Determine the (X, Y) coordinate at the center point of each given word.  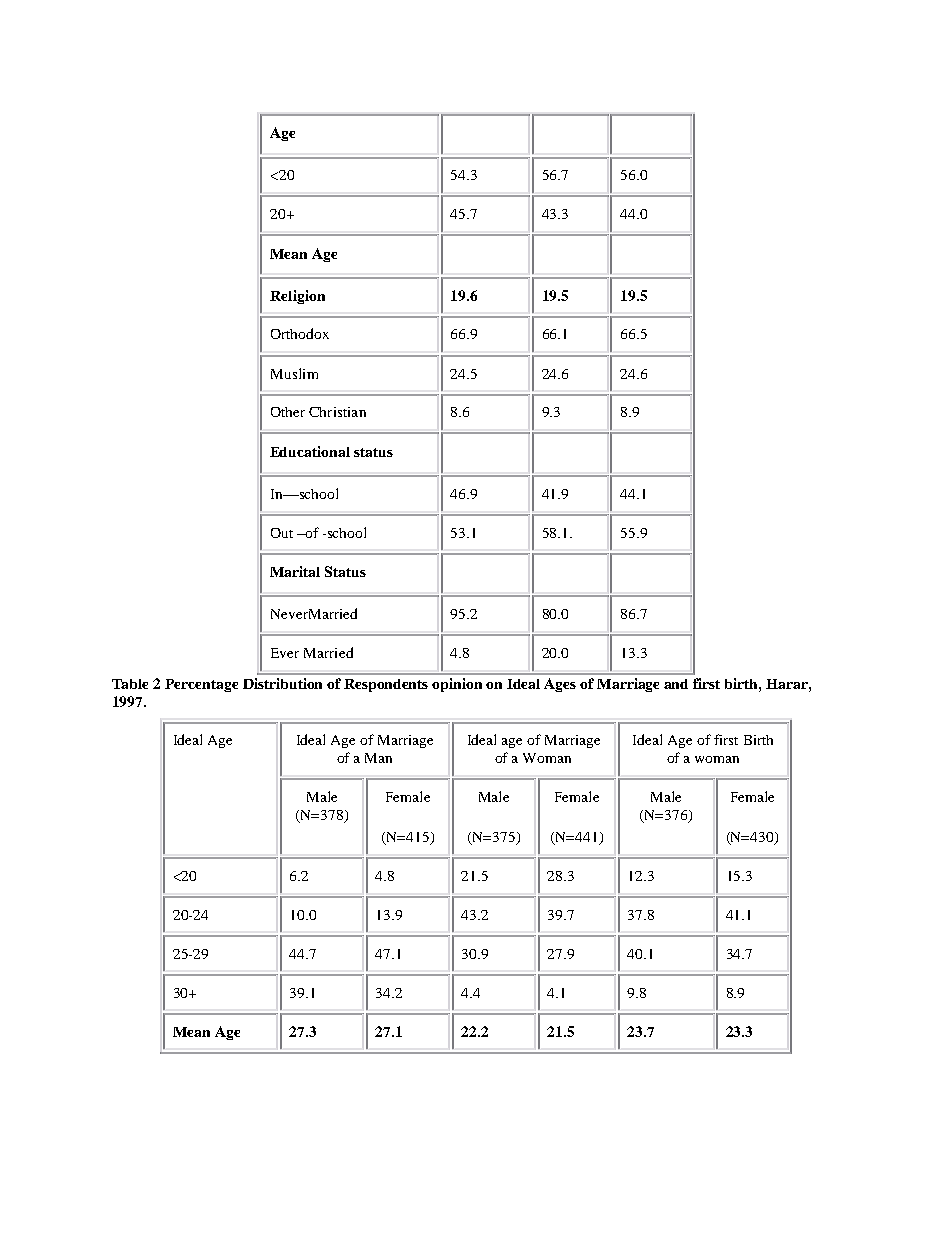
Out (282, 533)
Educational (310, 451)
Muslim (294, 373)
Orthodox (300, 333)
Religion (297, 297)
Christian (337, 412)
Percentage (201, 685)
